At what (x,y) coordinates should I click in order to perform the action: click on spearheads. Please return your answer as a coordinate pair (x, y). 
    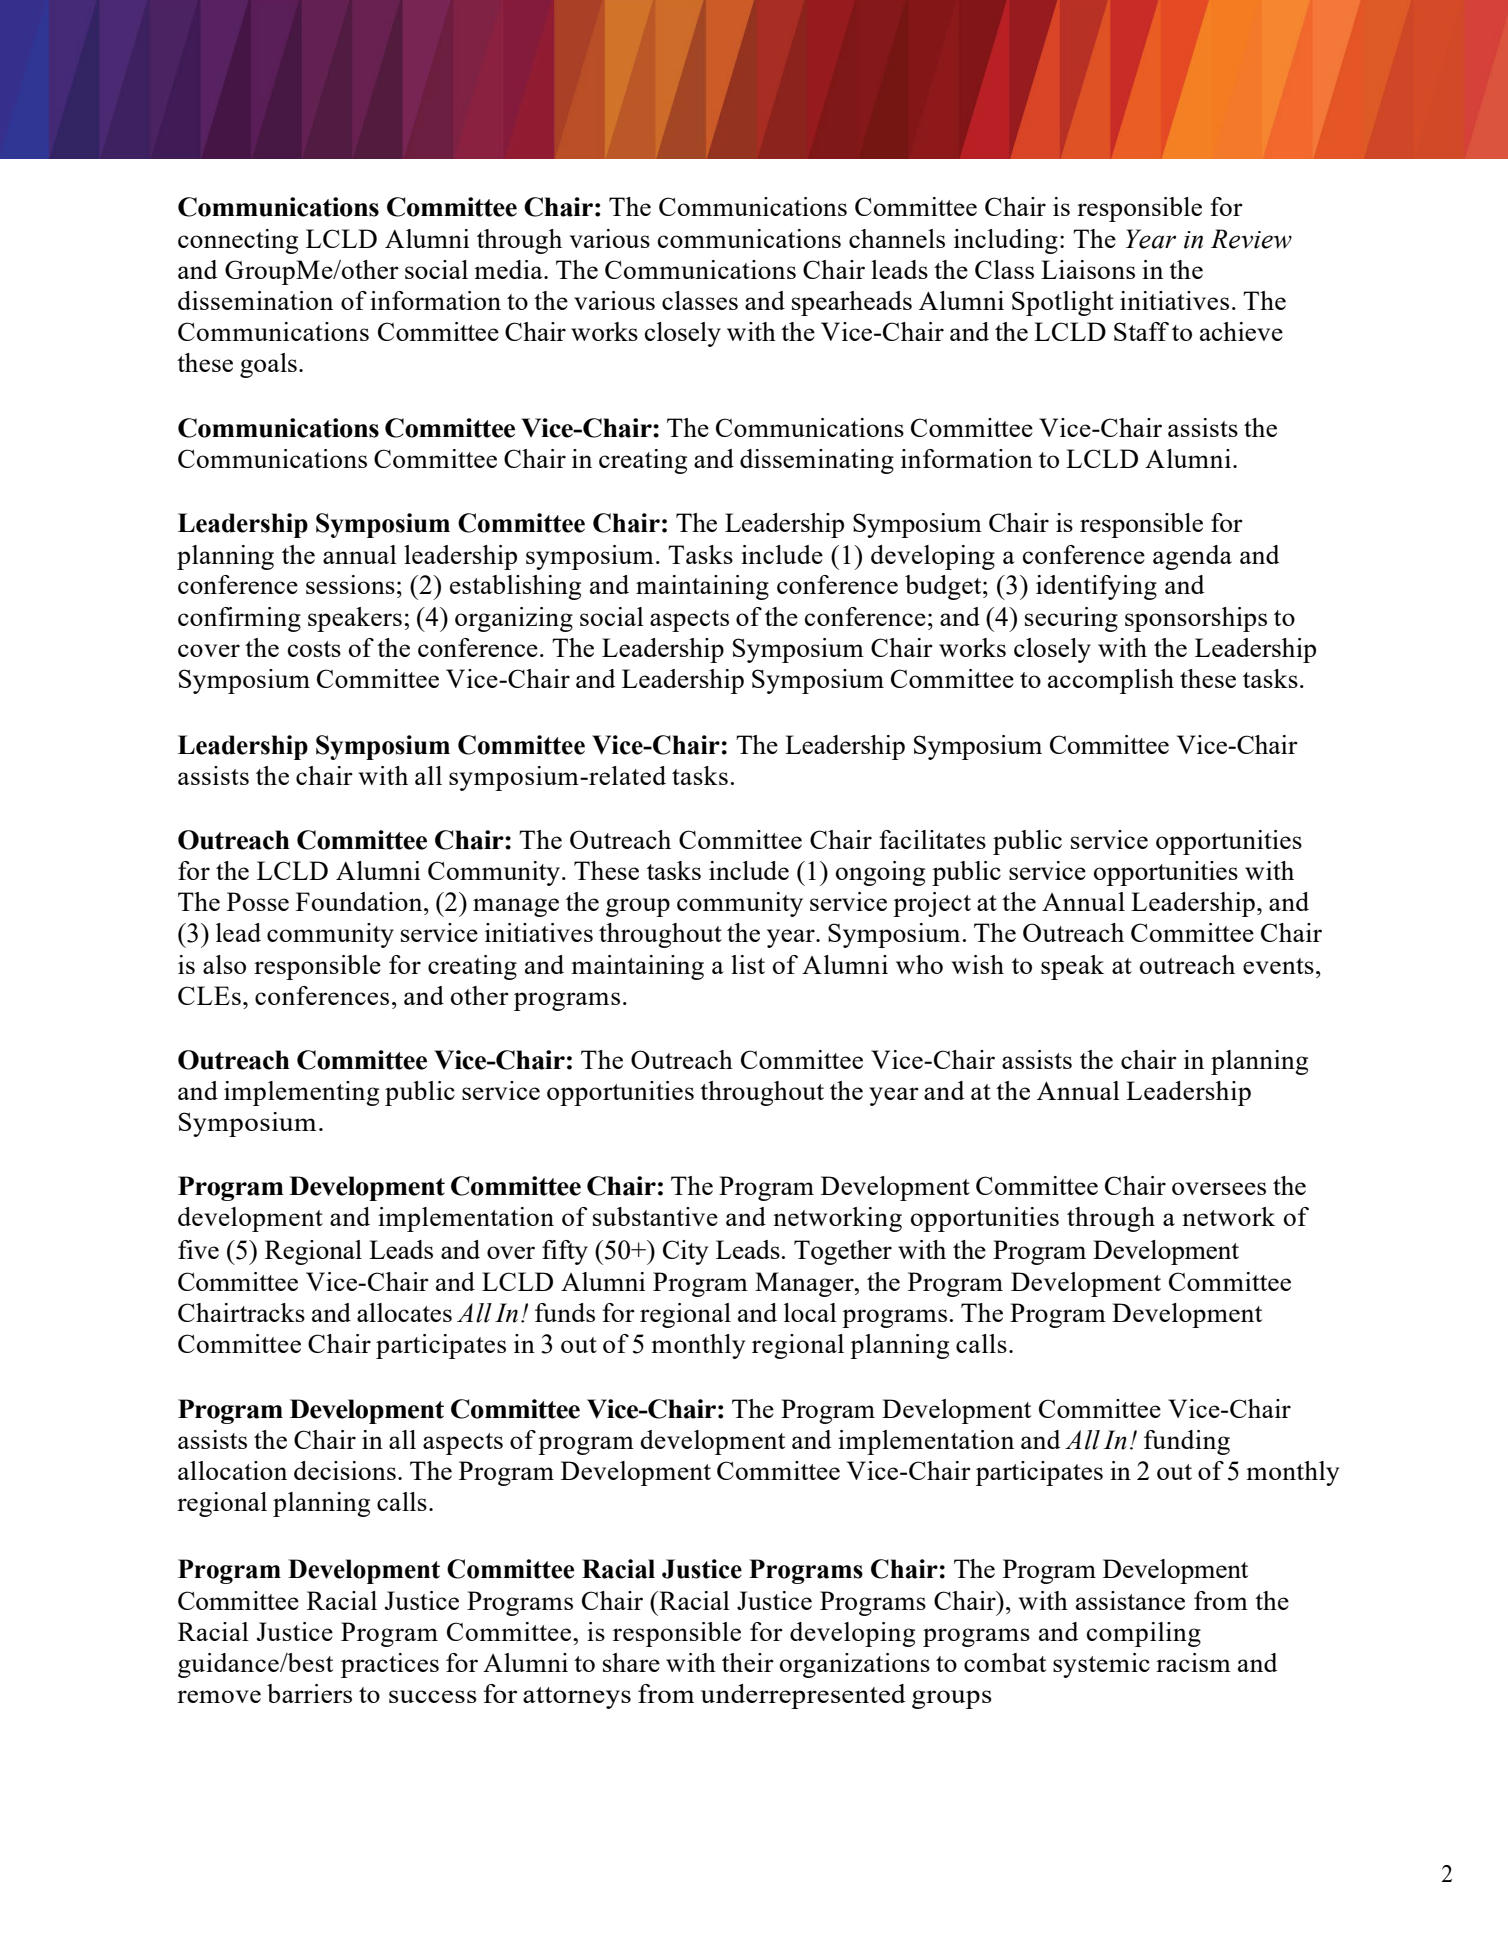
    Looking at the image, I should click on (852, 303).
